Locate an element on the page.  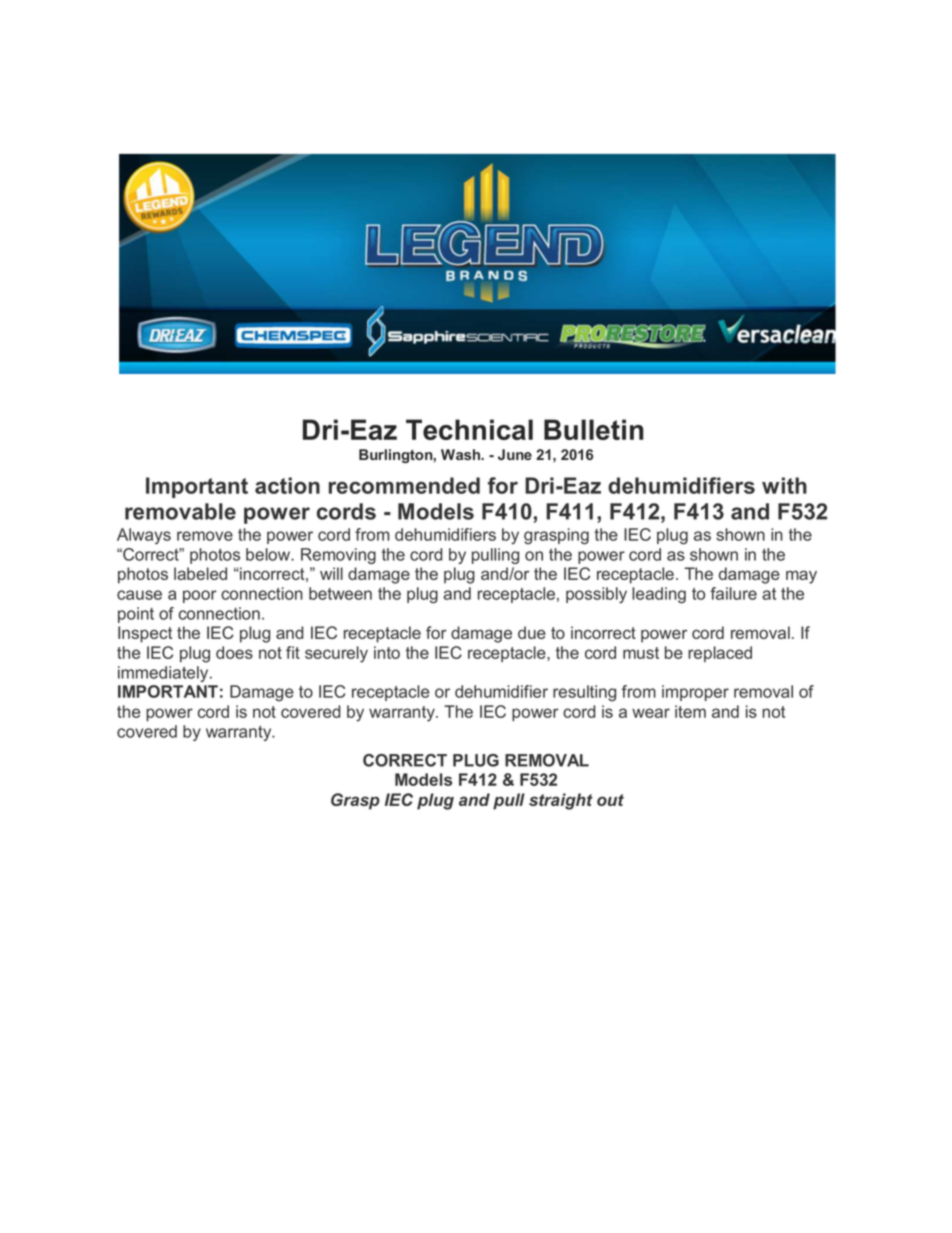
due is located at coordinates (532, 632).
